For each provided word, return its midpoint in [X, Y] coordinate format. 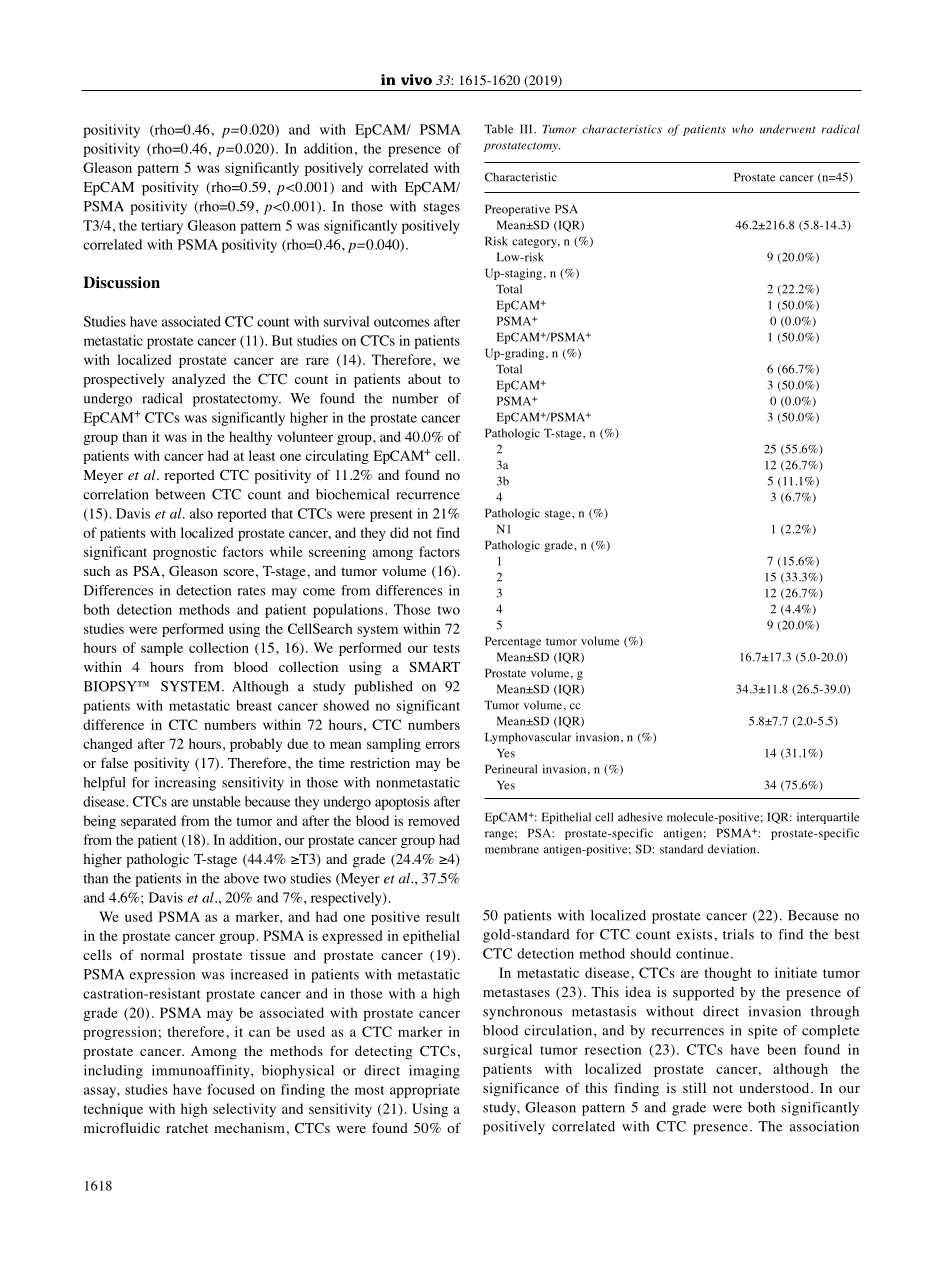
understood [775, 1088]
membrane [512, 849]
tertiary [162, 227]
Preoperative [517, 210]
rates [251, 591]
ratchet [187, 1127]
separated [148, 822]
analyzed [199, 380]
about [424, 379]
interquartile [828, 818]
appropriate [425, 1091]
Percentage [513, 642]
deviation [733, 849]
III [527, 129]
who [742, 129]
